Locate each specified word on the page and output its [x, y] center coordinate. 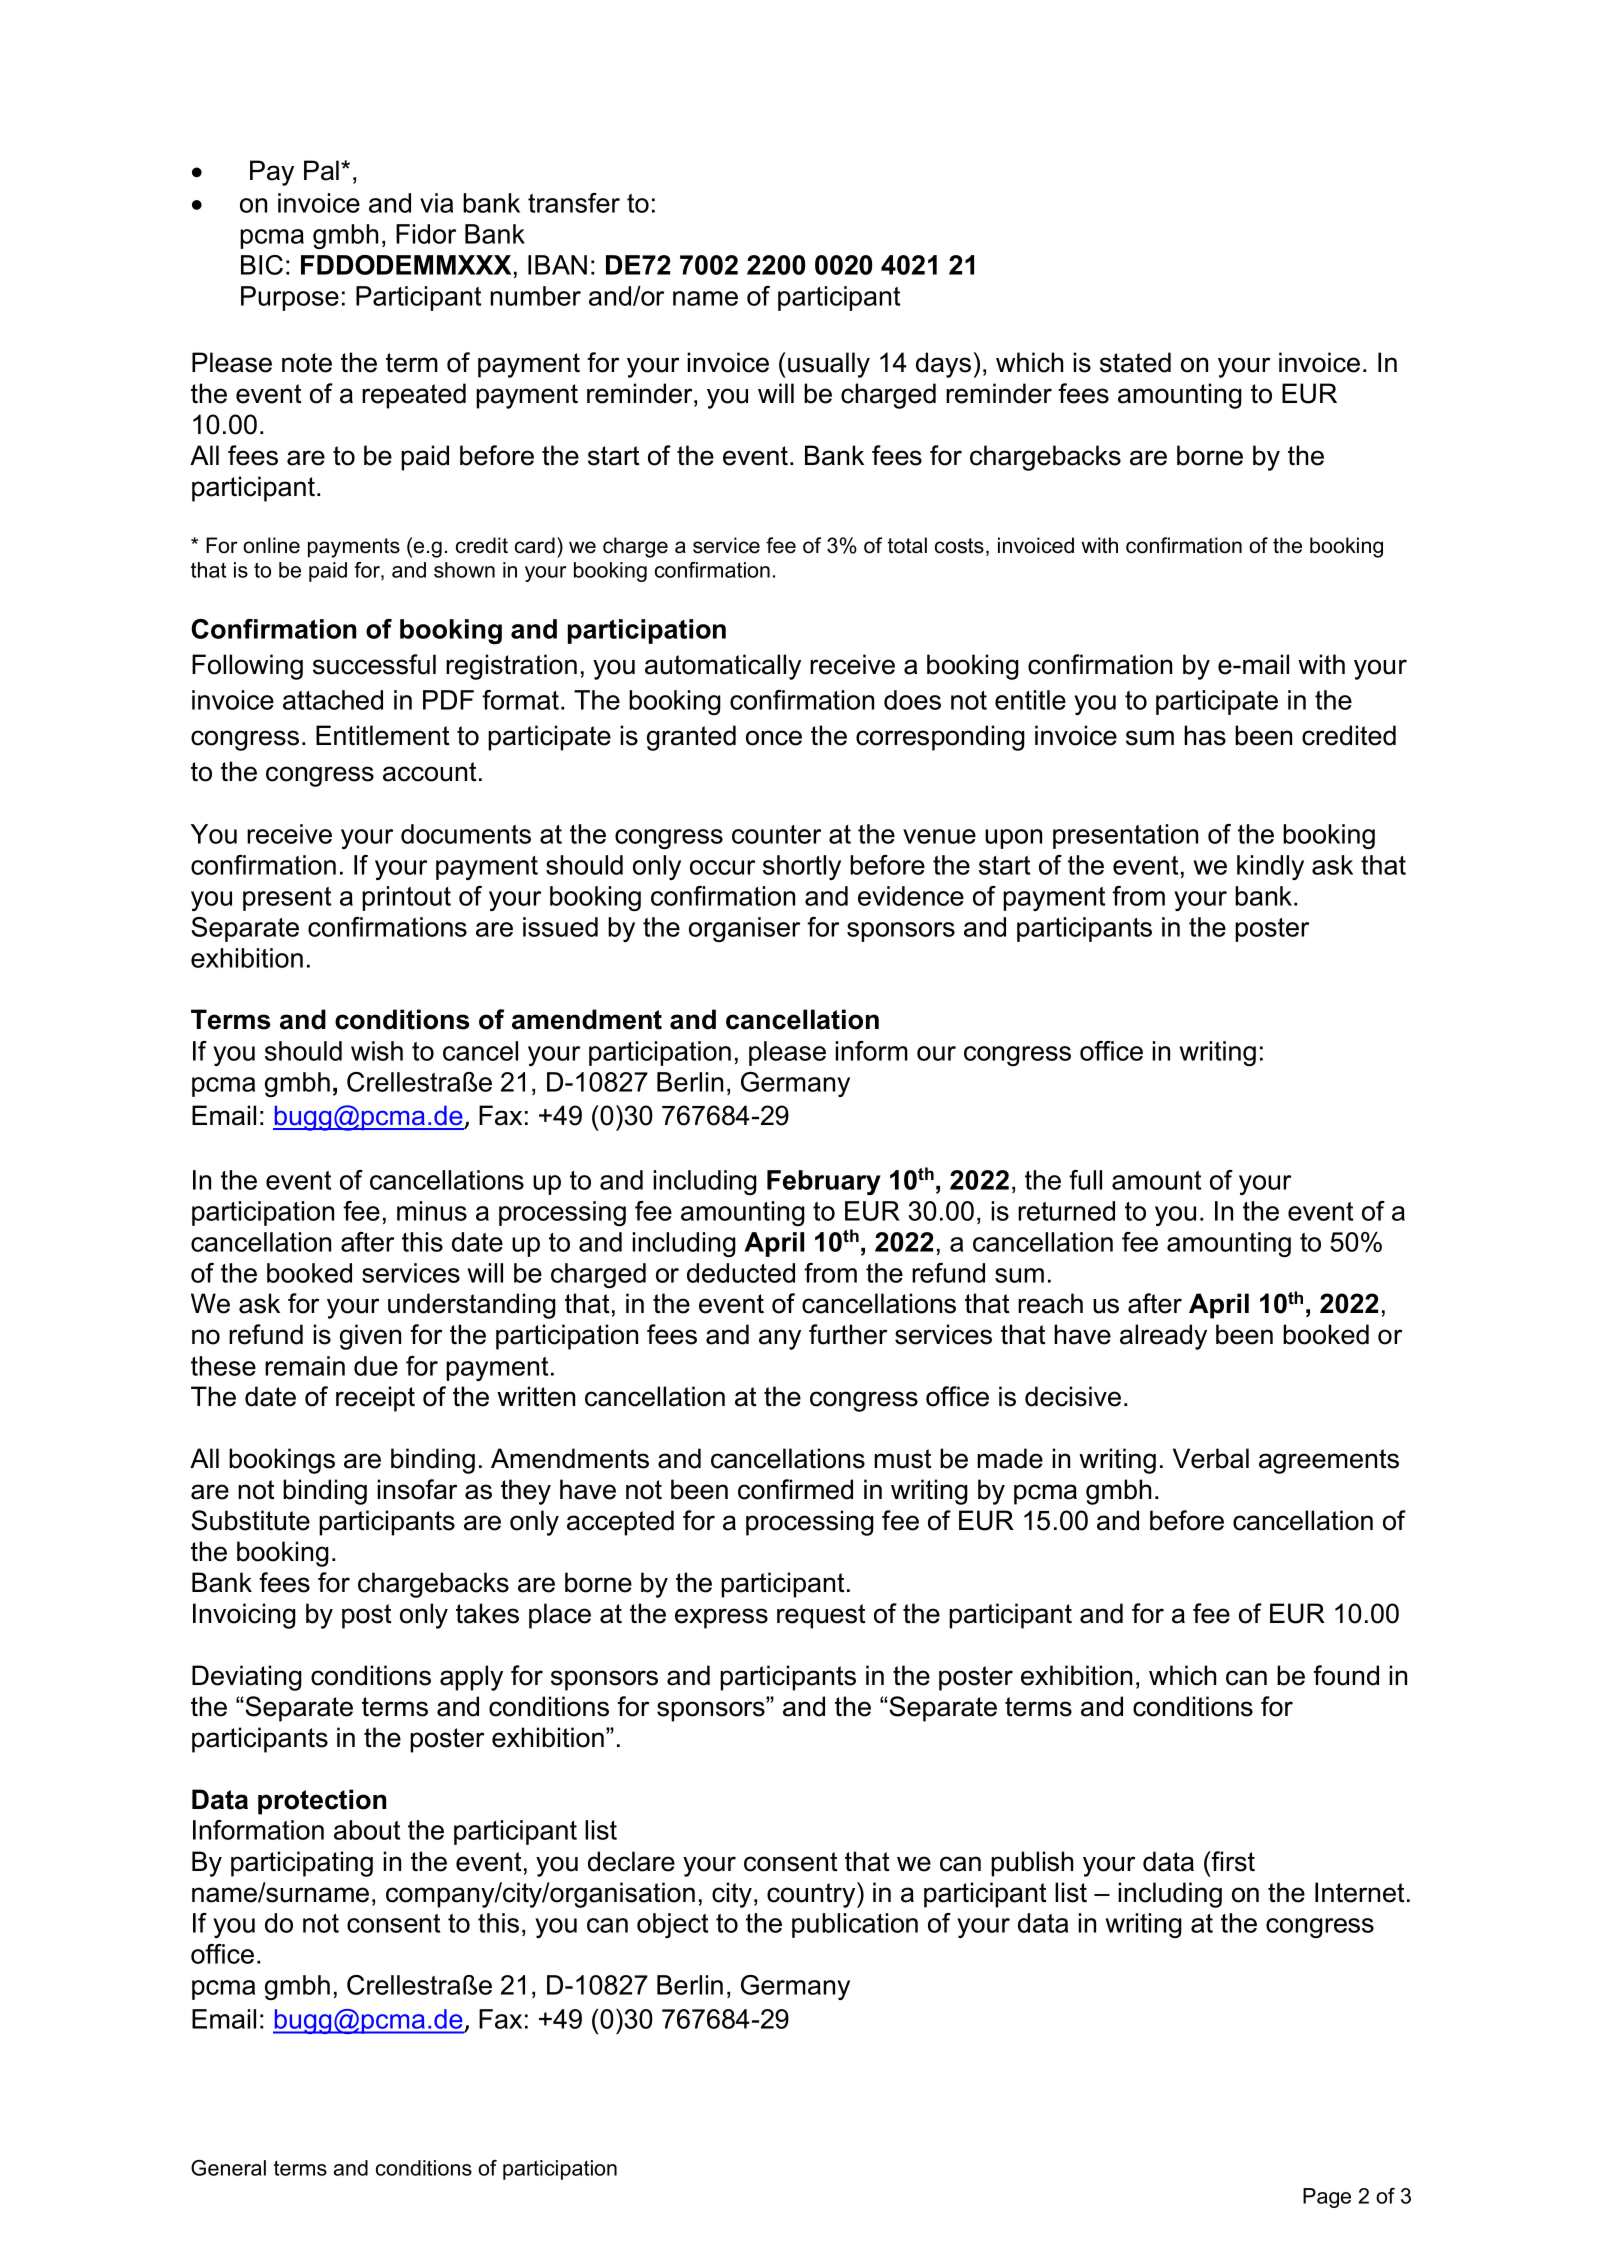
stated [1135, 362]
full [1085, 1180]
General [228, 2168]
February [824, 1182]
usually [829, 365]
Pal [323, 170]
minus [432, 1211]
